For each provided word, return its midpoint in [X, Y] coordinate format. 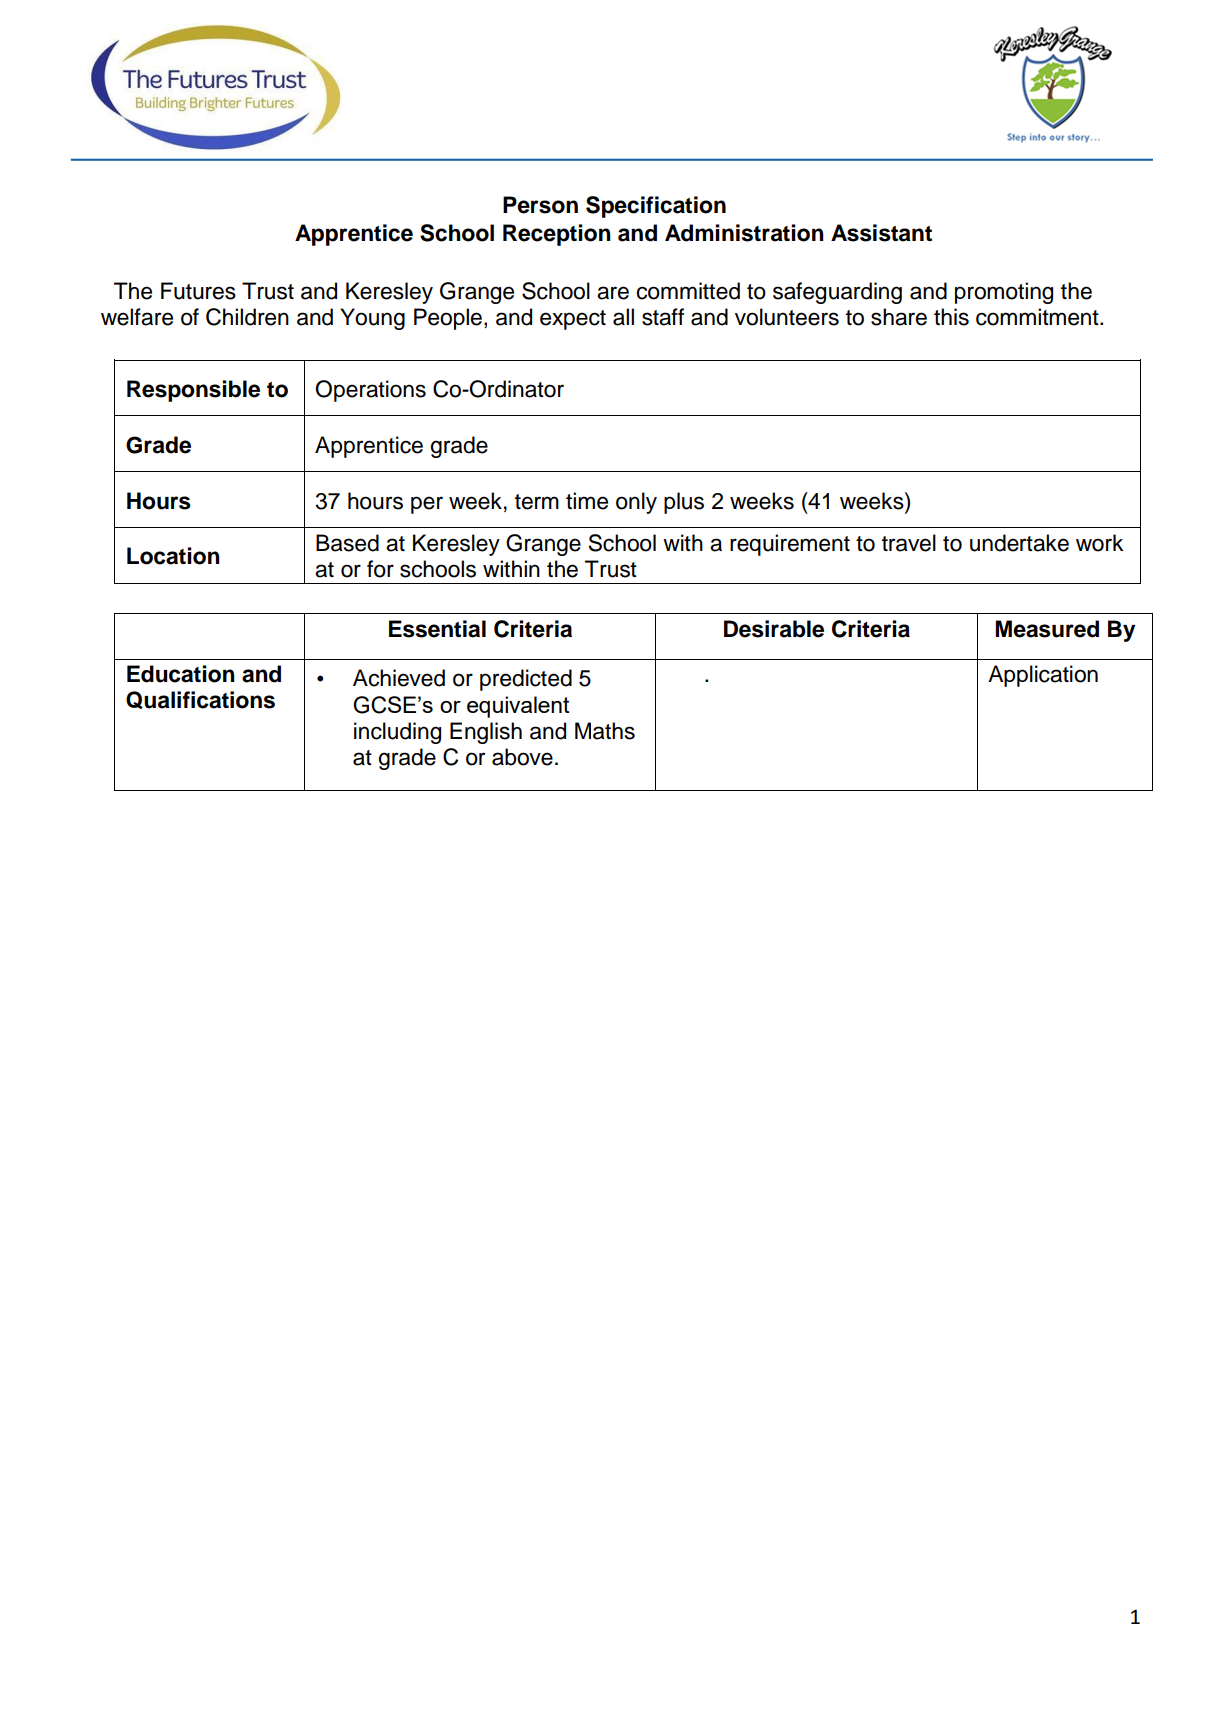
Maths [605, 731]
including [397, 733]
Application [1043, 676]
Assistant [881, 233]
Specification [656, 207]
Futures [198, 291]
